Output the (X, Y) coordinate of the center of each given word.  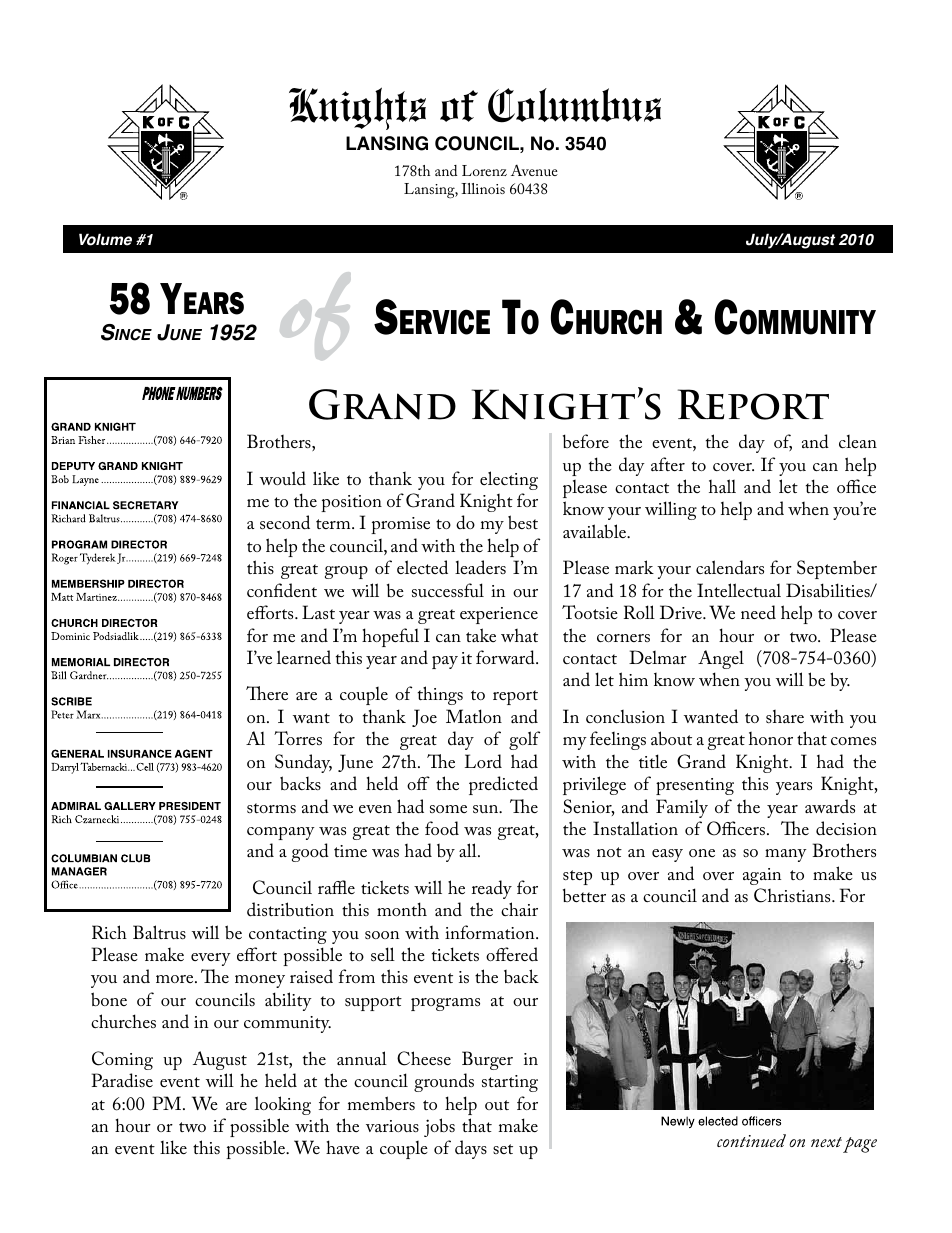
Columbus (574, 105)
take (481, 635)
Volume (105, 239)
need (758, 612)
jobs (439, 1127)
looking (283, 1105)
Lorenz (484, 170)
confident (282, 590)
